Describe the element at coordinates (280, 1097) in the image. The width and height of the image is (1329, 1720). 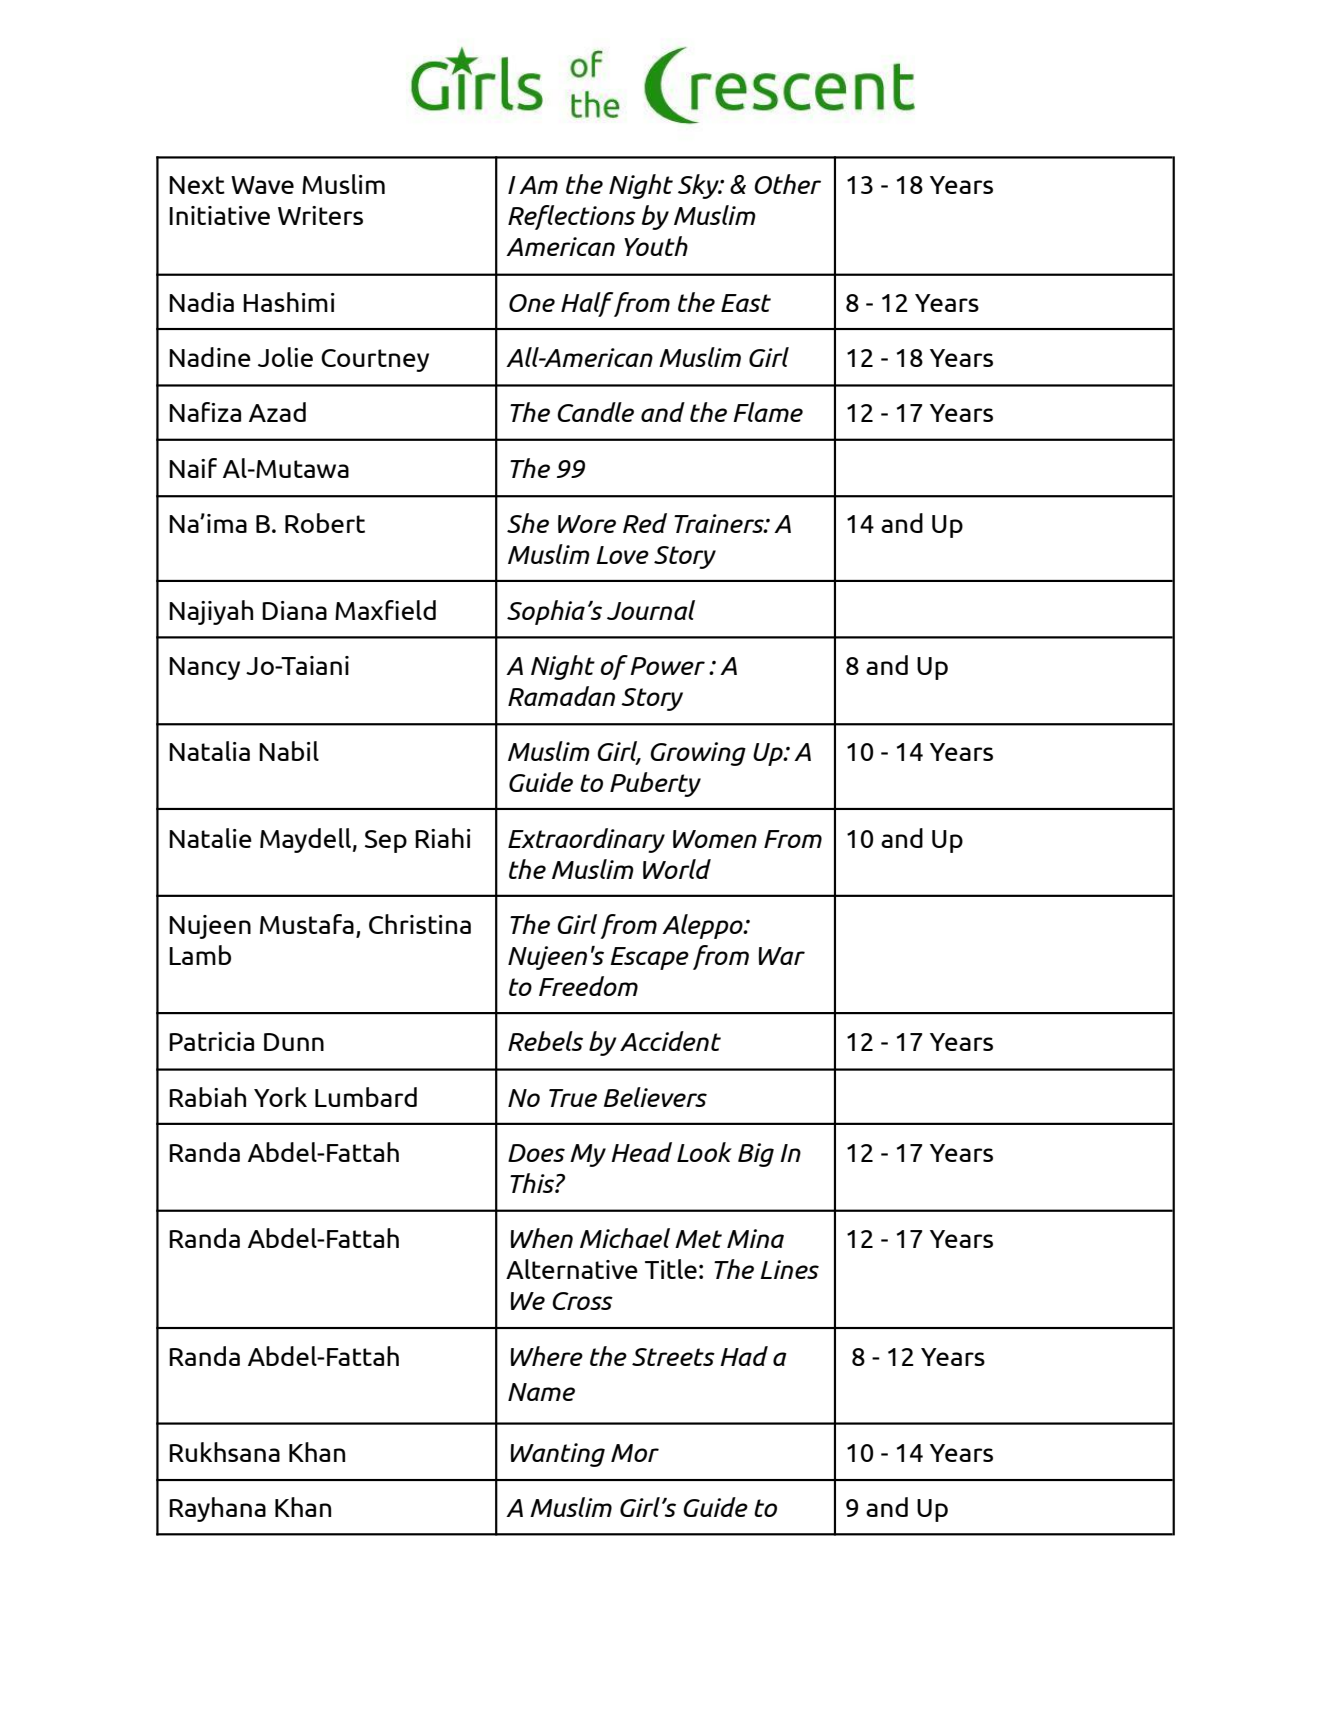
I see `York` at that location.
